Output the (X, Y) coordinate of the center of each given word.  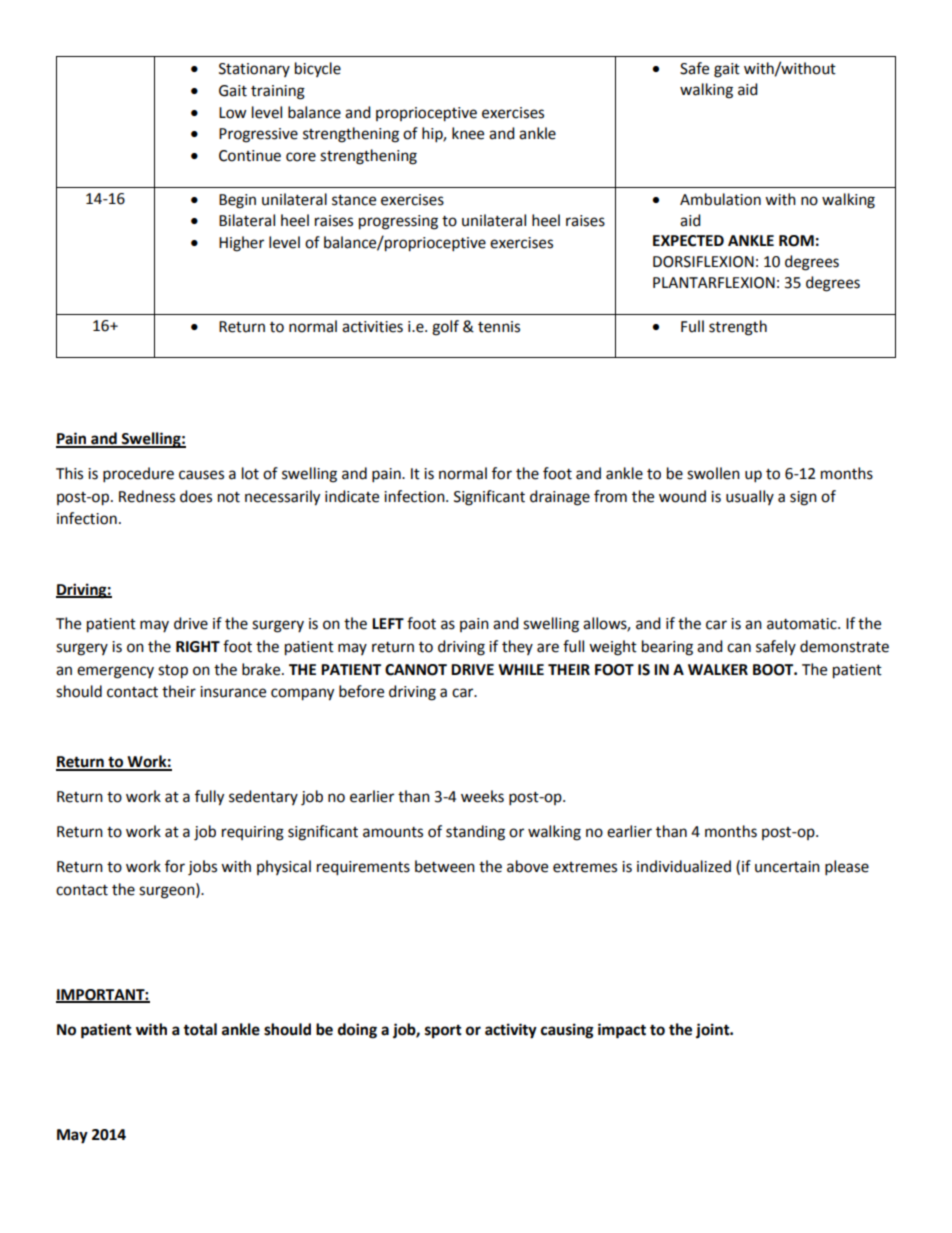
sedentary (263, 797)
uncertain (787, 867)
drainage (560, 498)
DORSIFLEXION (703, 262)
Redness (147, 496)
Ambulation (720, 199)
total (200, 1029)
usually (750, 497)
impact (622, 1031)
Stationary (254, 70)
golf (445, 328)
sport (443, 1032)
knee (468, 133)
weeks (482, 796)
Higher (241, 244)
